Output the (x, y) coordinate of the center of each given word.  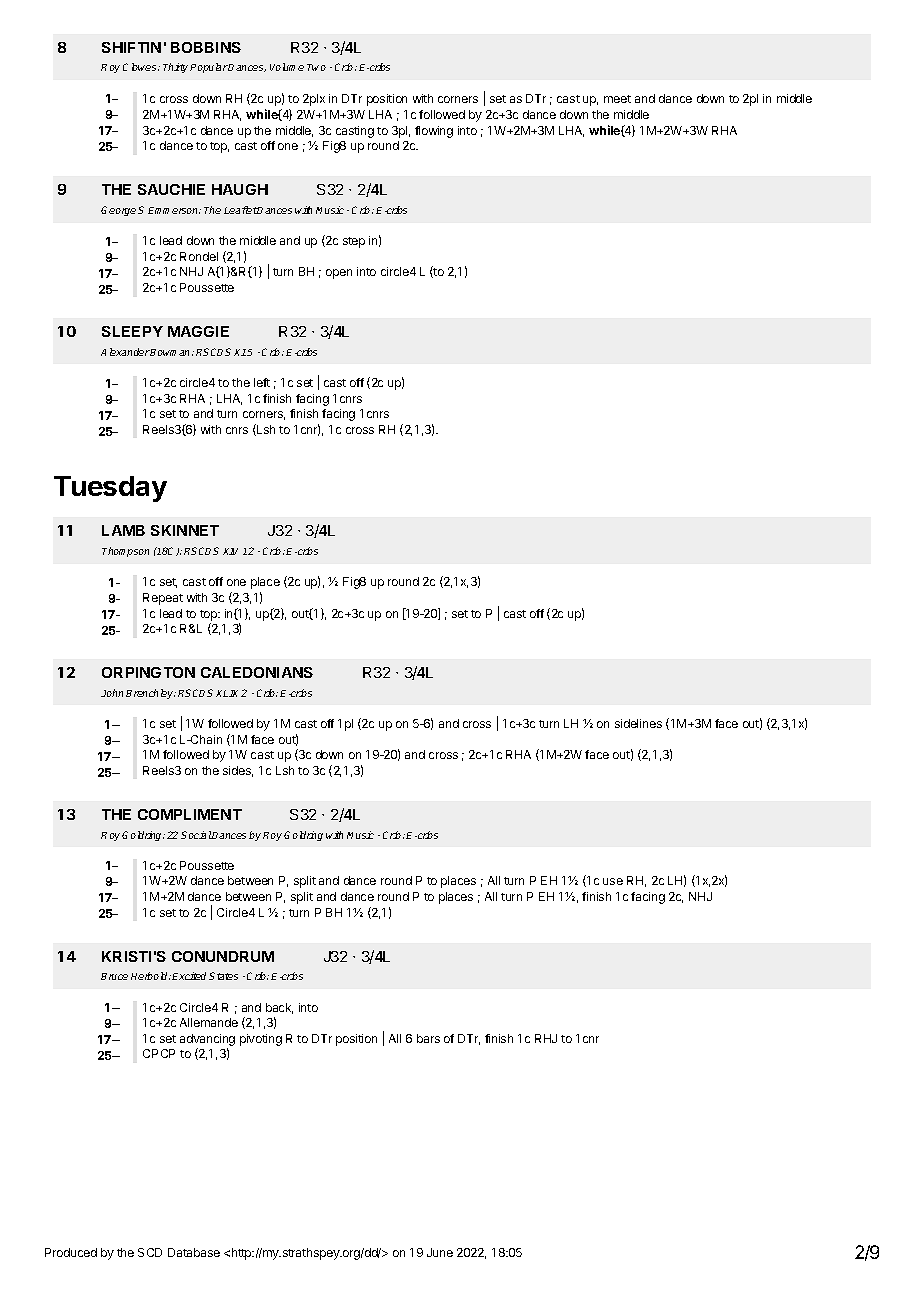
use (613, 881)
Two (316, 67)
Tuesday (110, 489)
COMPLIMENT (190, 814)
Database (194, 1252)
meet (617, 99)
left (262, 382)
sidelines (638, 723)
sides (238, 771)
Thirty (177, 68)
